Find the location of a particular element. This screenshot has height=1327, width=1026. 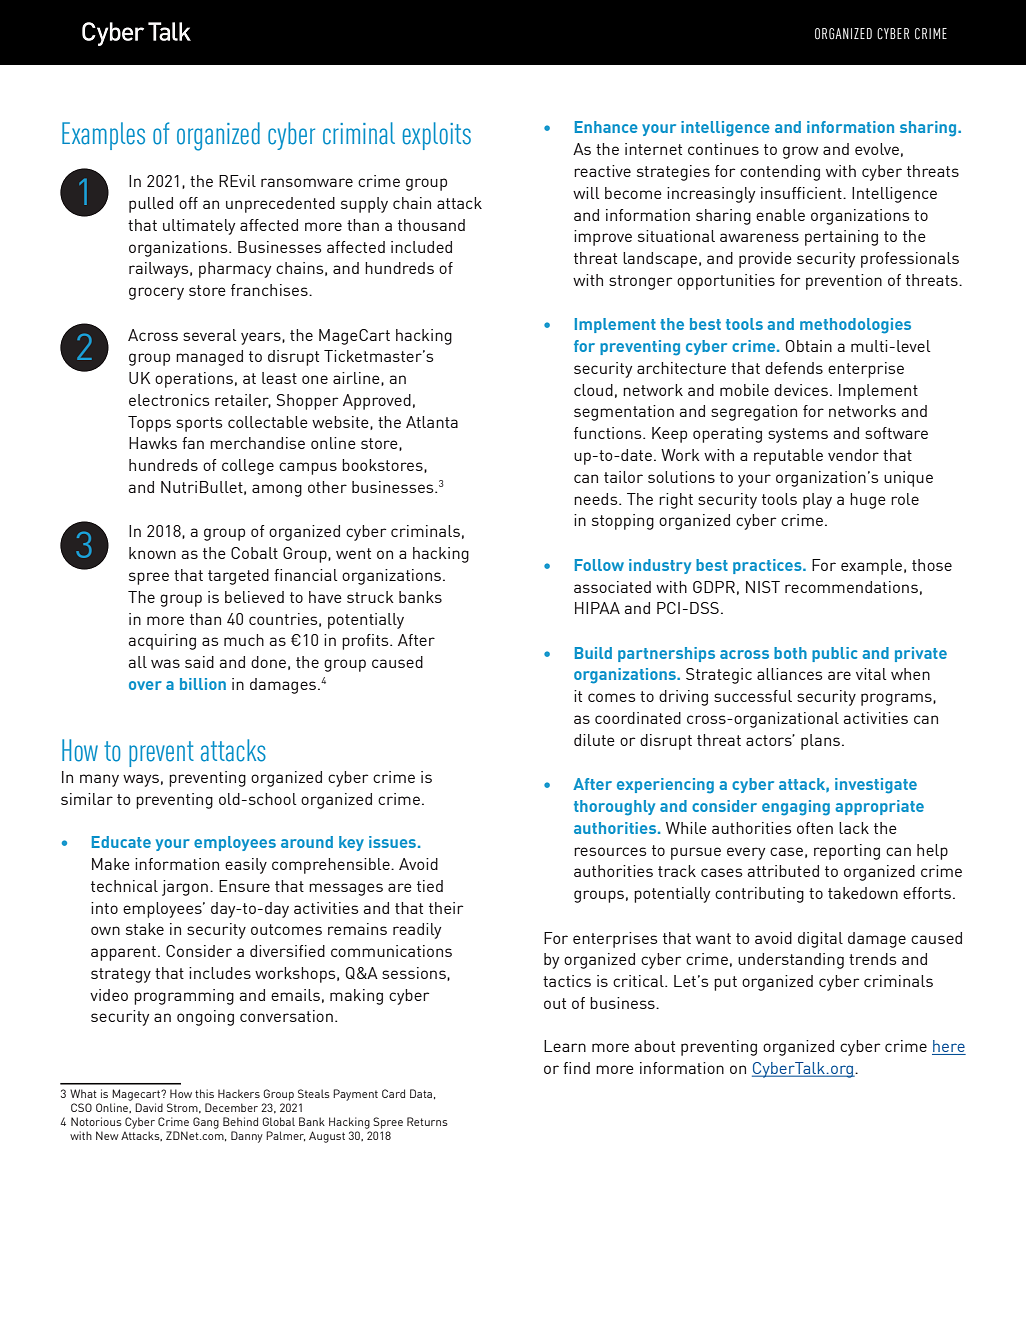

electronics is located at coordinates (169, 400).
